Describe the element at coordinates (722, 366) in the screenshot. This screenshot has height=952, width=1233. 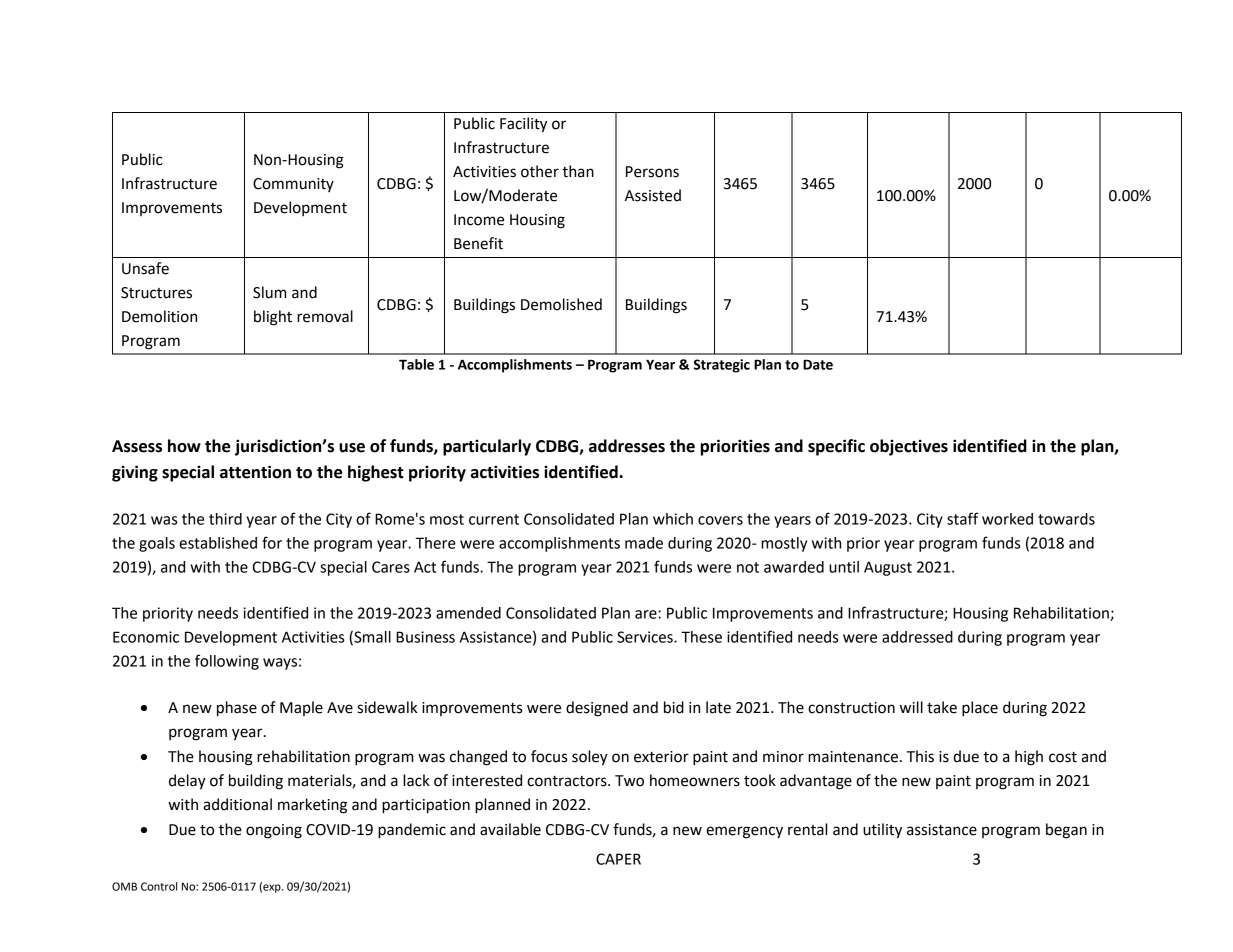
I see `Strategic` at that location.
